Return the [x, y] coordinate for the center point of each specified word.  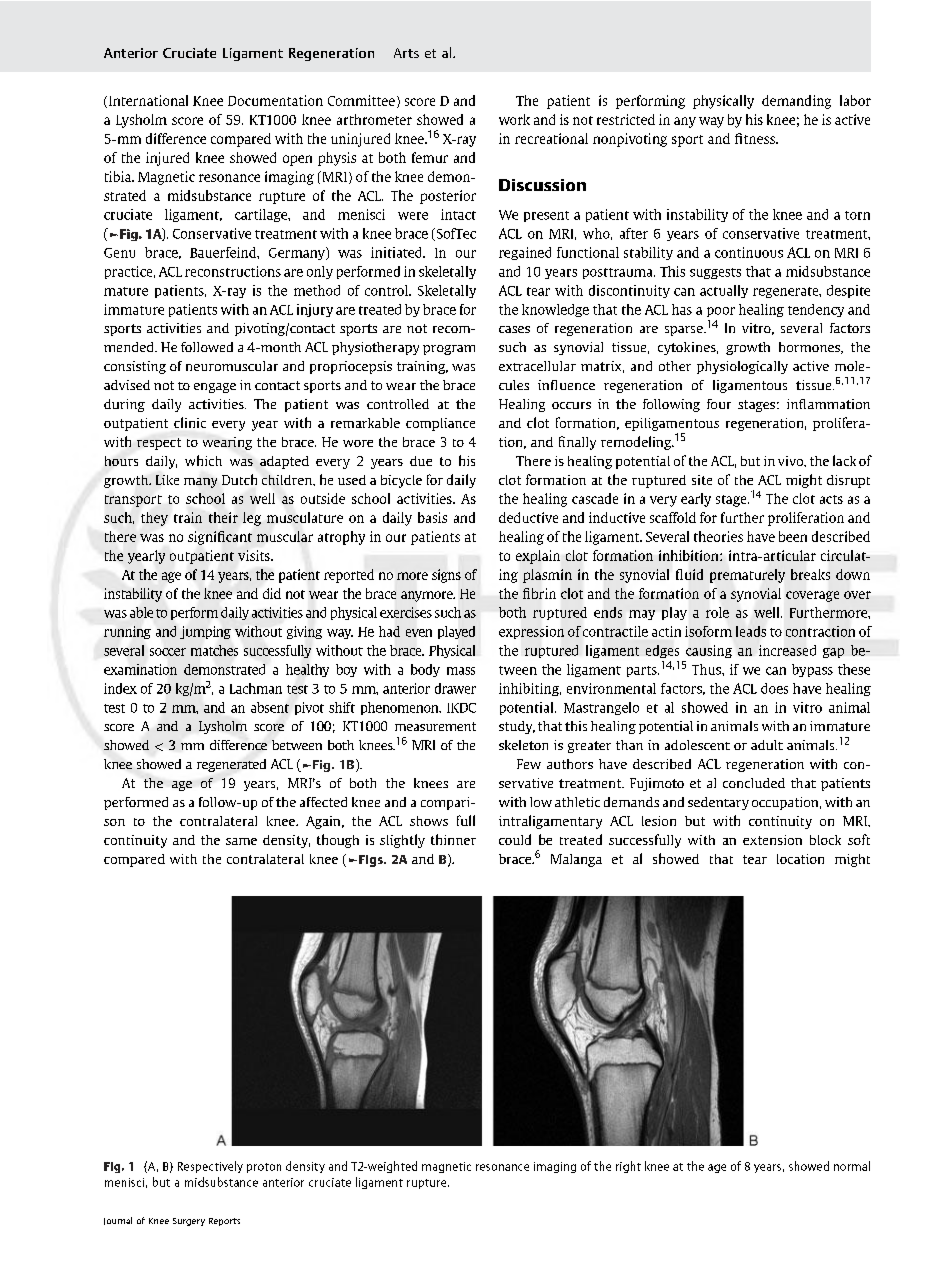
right [628, 1167]
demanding [796, 102]
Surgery [189, 1222]
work [514, 119]
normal [852, 1166]
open [297, 160]
